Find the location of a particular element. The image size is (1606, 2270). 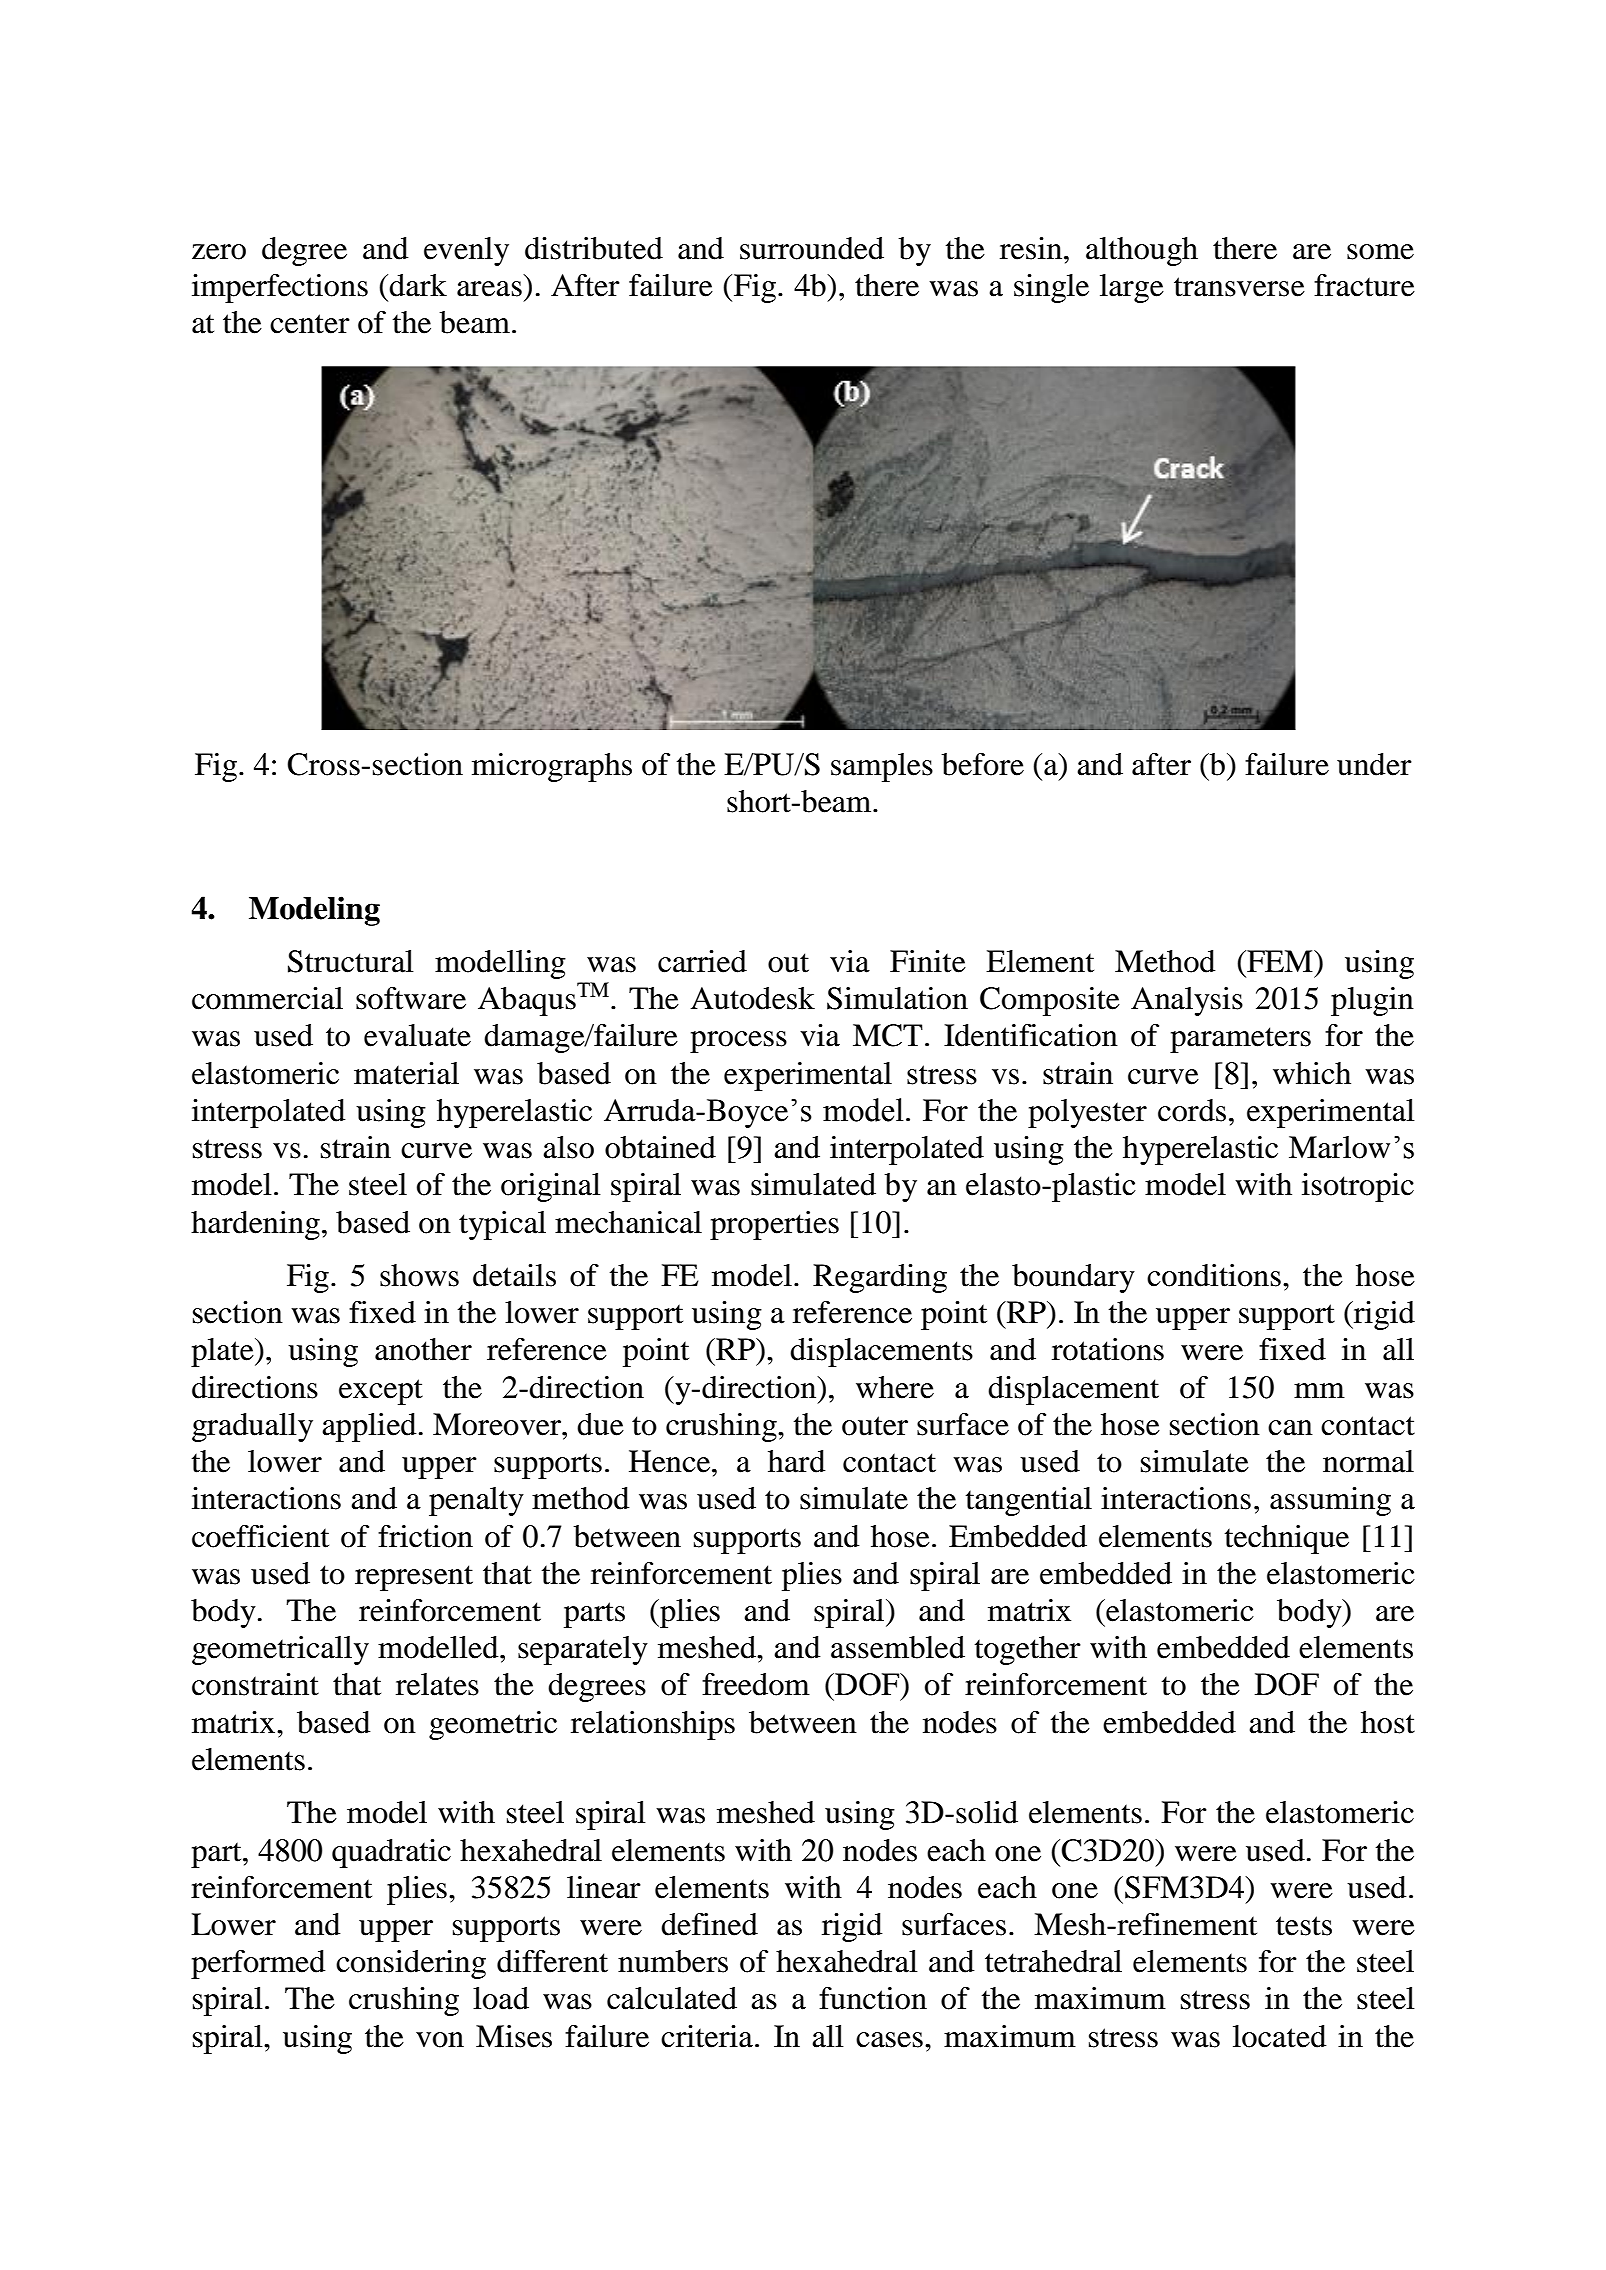

located is located at coordinates (1279, 2036).
